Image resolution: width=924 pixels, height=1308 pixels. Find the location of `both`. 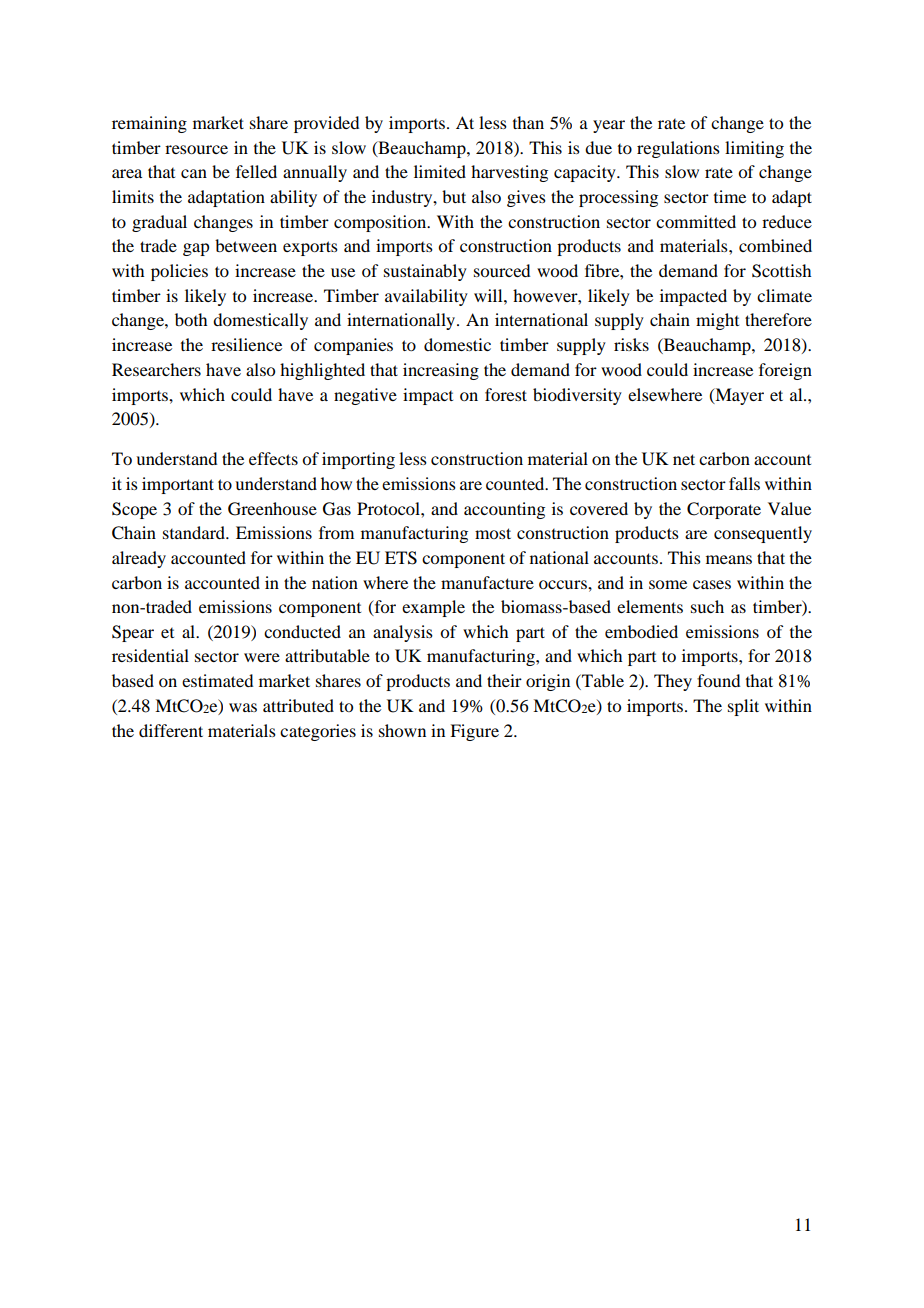

both is located at coordinates (191, 319).
